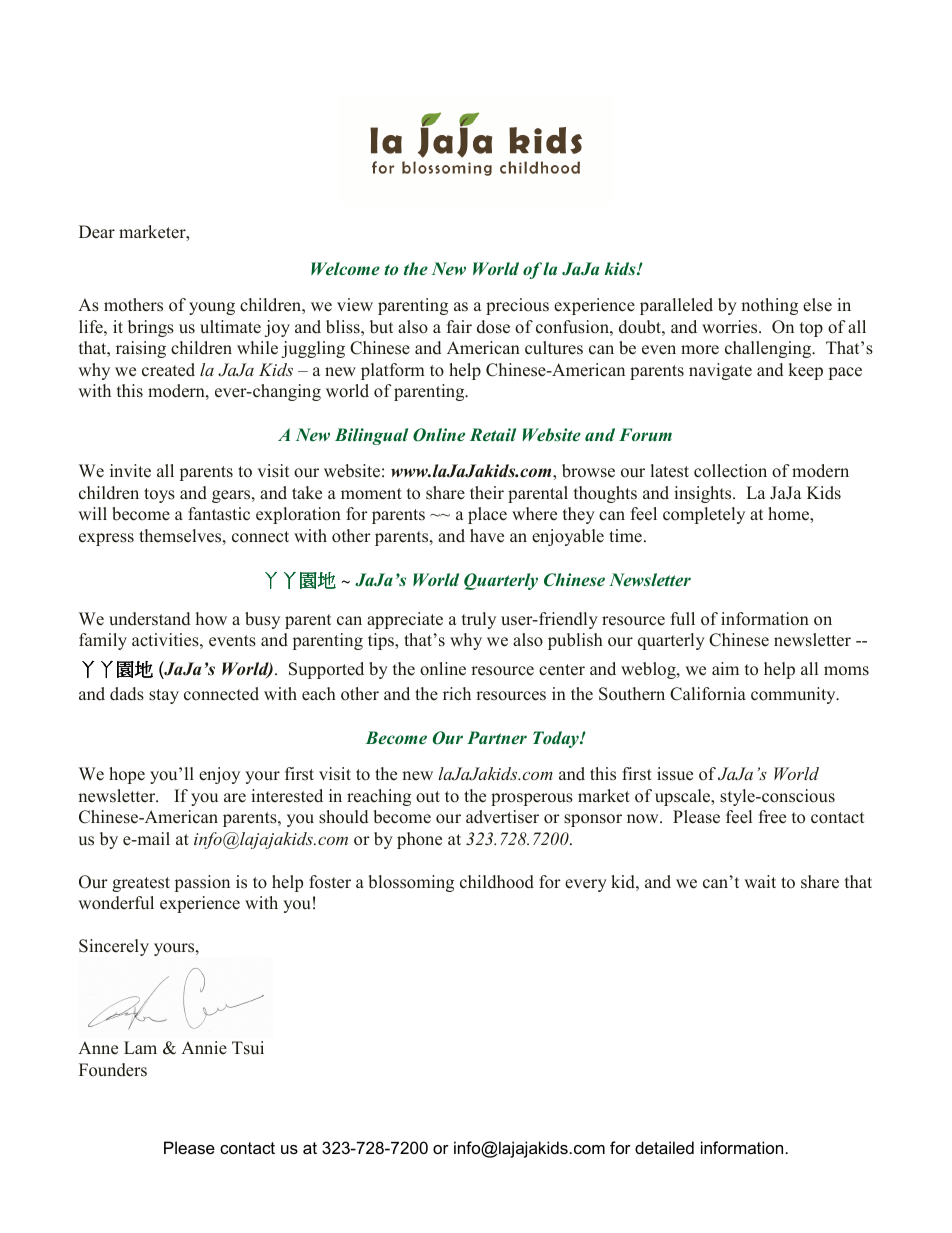 Image resolution: width=952 pixels, height=1233 pixels. What do you see at coordinates (769, 306) in the screenshot?
I see `nothing` at bounding box center [769, 306].
